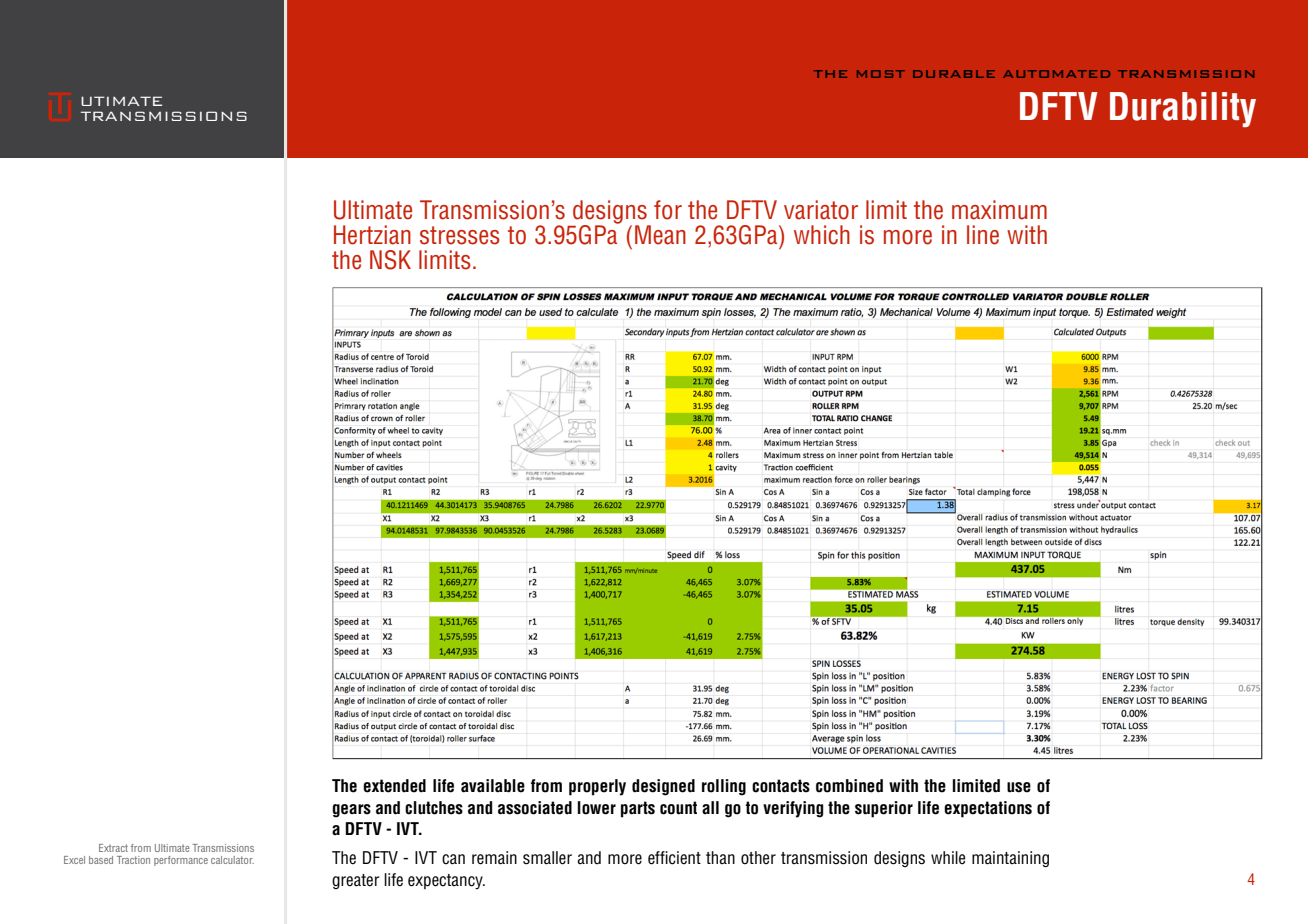  Describe the element at coordinates (881, 74) in the screenshot. I see `MOST` at that location.
